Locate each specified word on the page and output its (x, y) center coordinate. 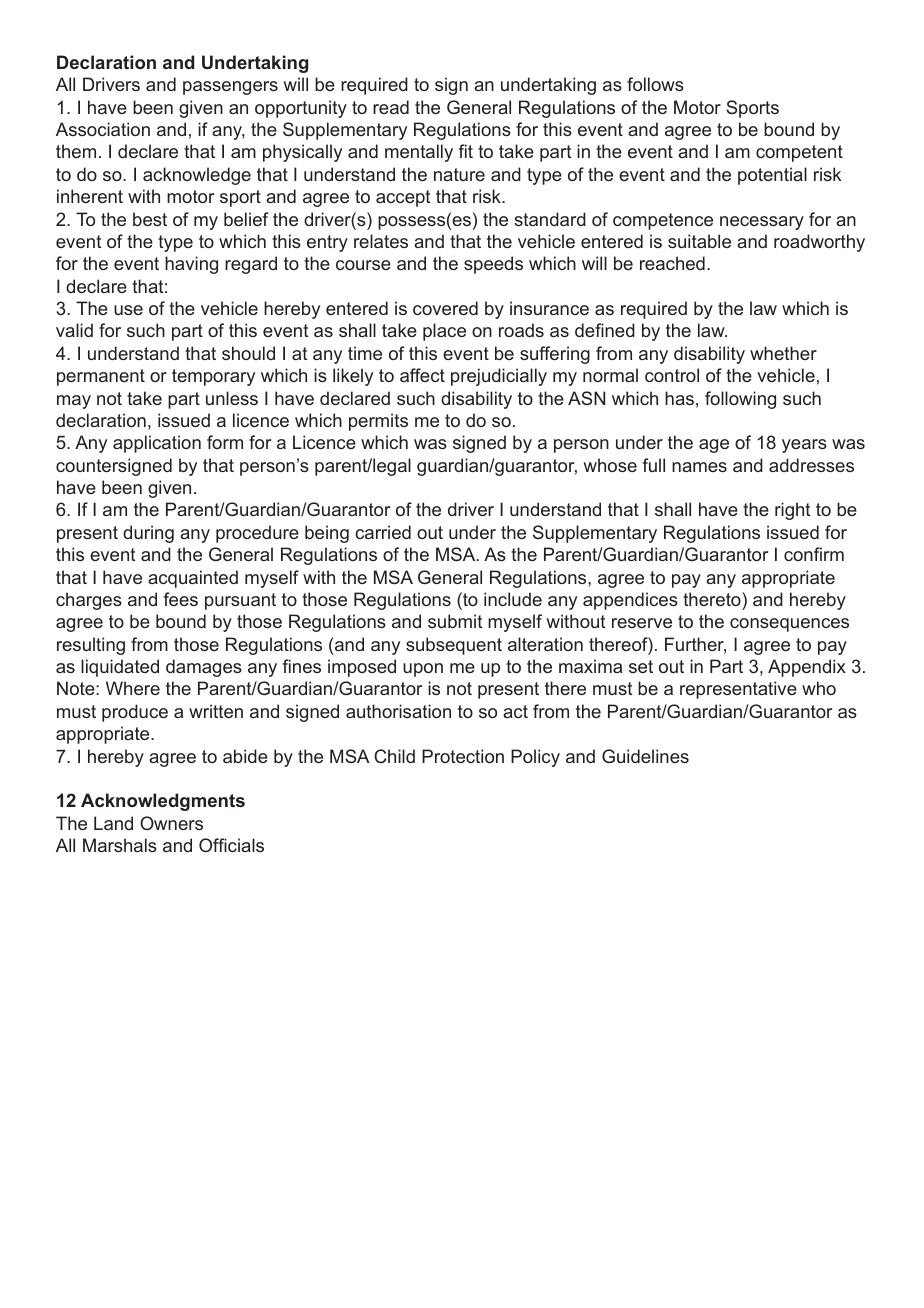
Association (103, 129)
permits (378, 422)
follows (655, 84)
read (391, 107)
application (157, 444)
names (699, 467)
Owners (171, 823)
